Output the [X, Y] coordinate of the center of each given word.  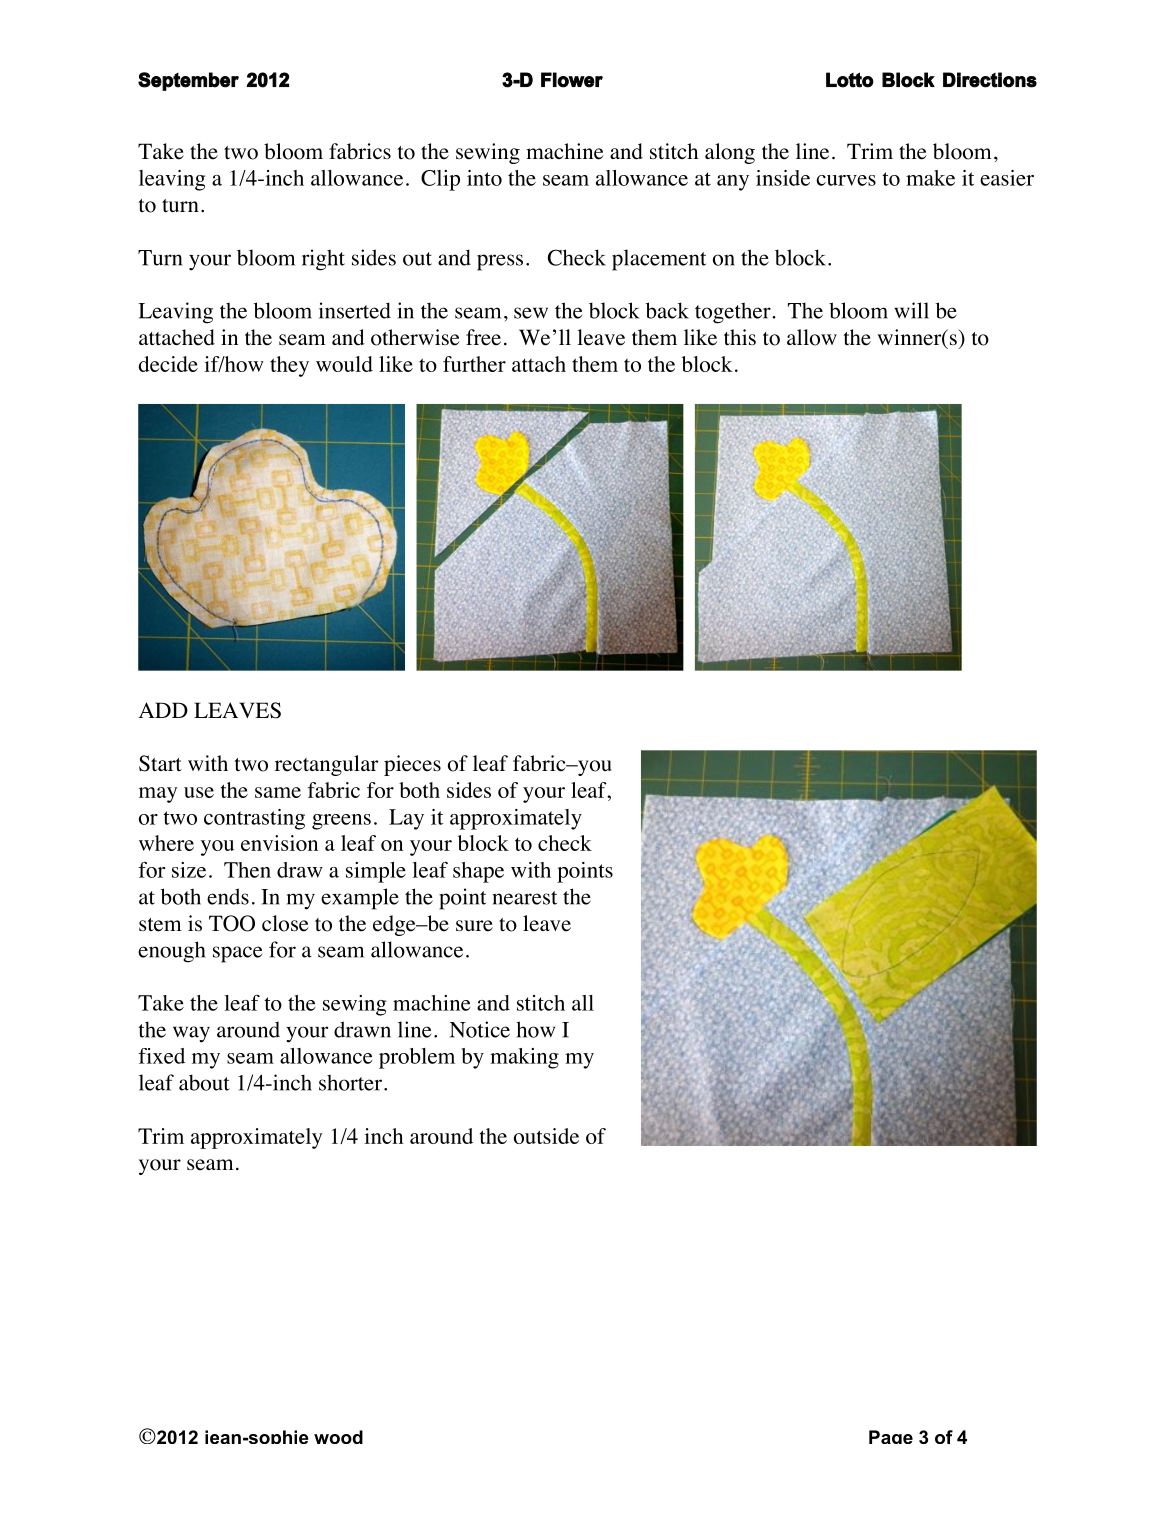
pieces [412, 765]
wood [338, 1437]
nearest [524, 898]
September [188, 81]
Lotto [850, 80]
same [278, 792]
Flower [572, 80]
